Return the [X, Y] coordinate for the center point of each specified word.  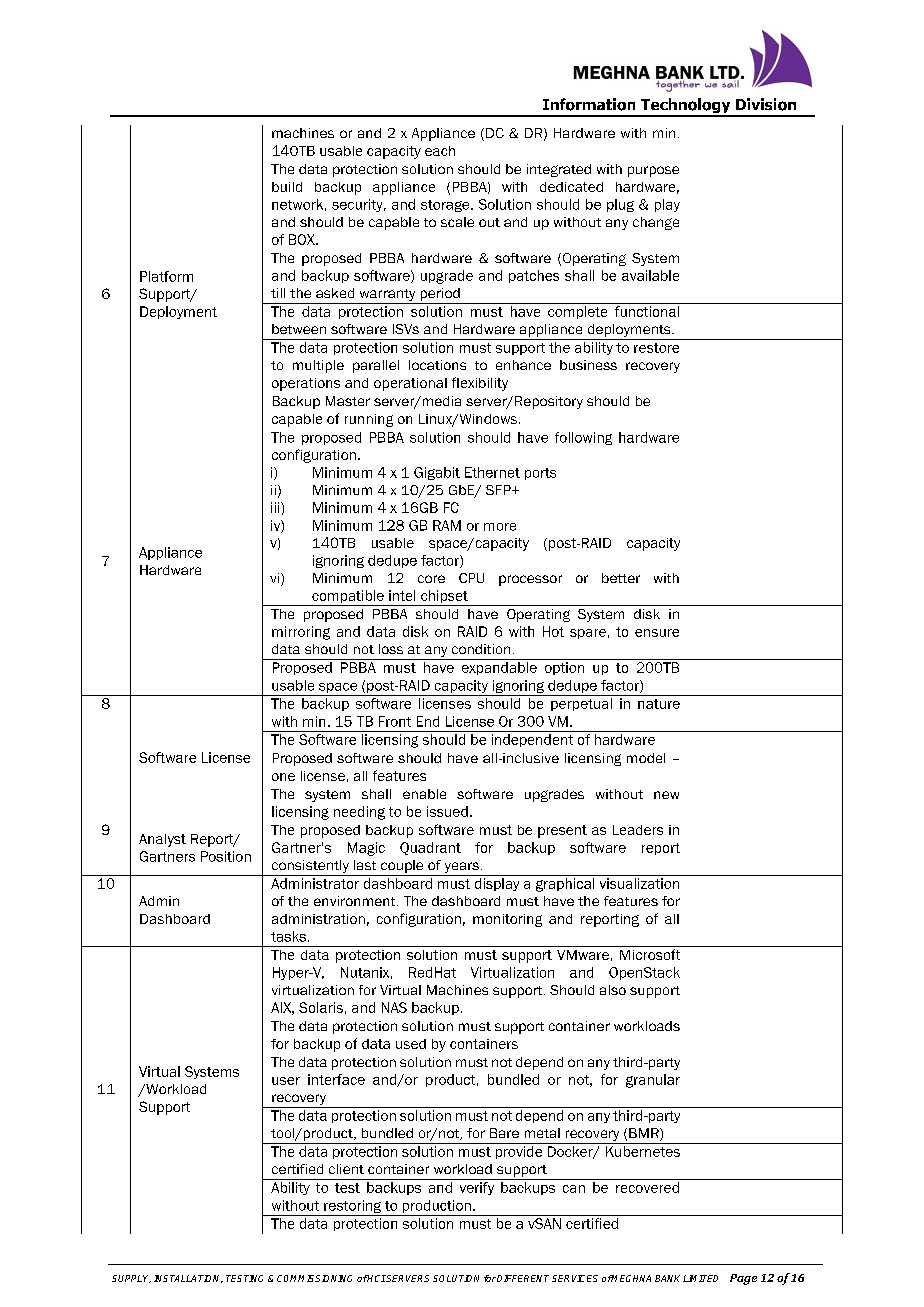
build [287, 187]
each [440, 151]
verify [477, 1188]
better [621, 578]
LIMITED [700, 1278]
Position [226, 856]
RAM [447, 525]
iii [276, 507]
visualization [639, 883]
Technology [686, 107]
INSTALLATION [188, 1279]
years [461, 869]
